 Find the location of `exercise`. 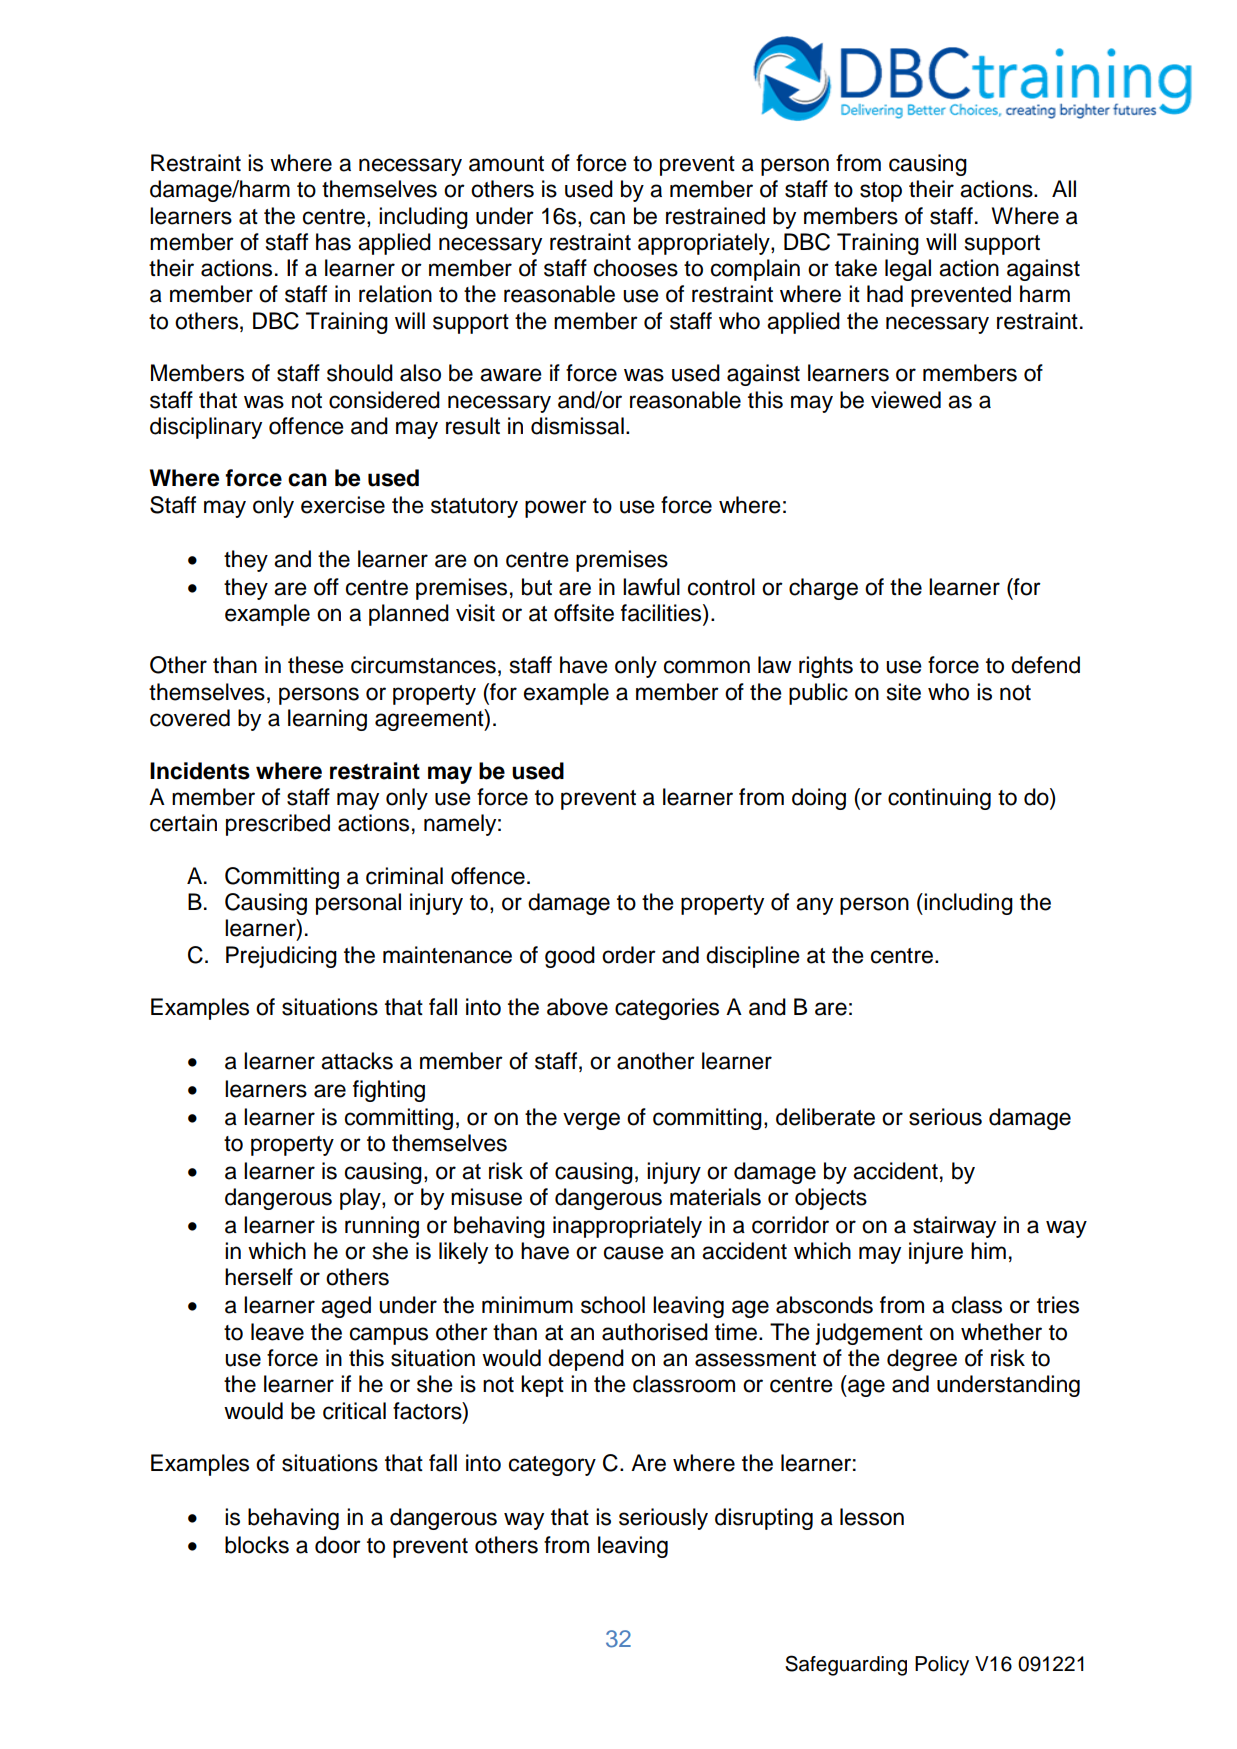

exercise is located at coordinates (343, 505).
